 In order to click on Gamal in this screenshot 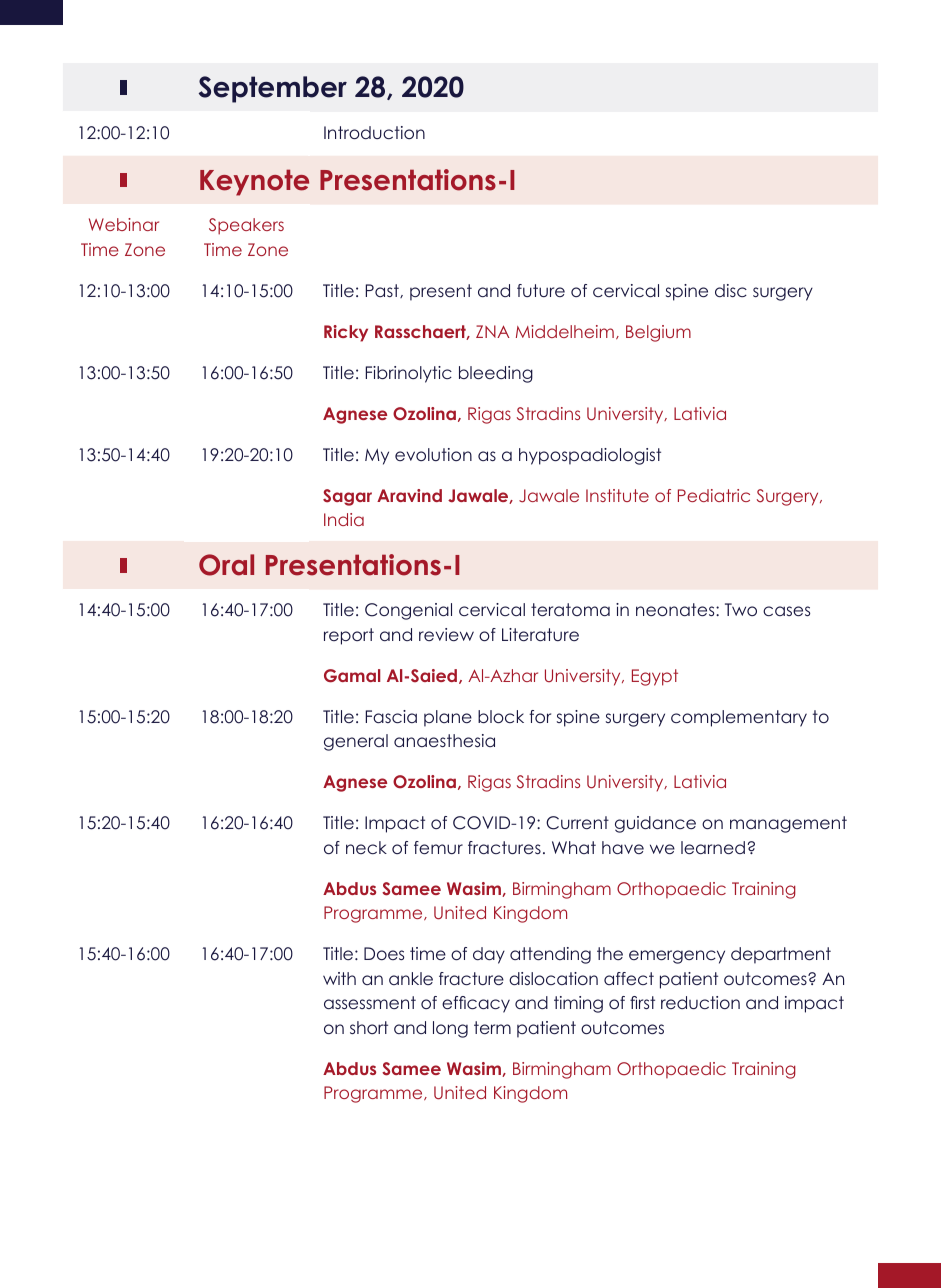, I will do `click(352, 676)`.
